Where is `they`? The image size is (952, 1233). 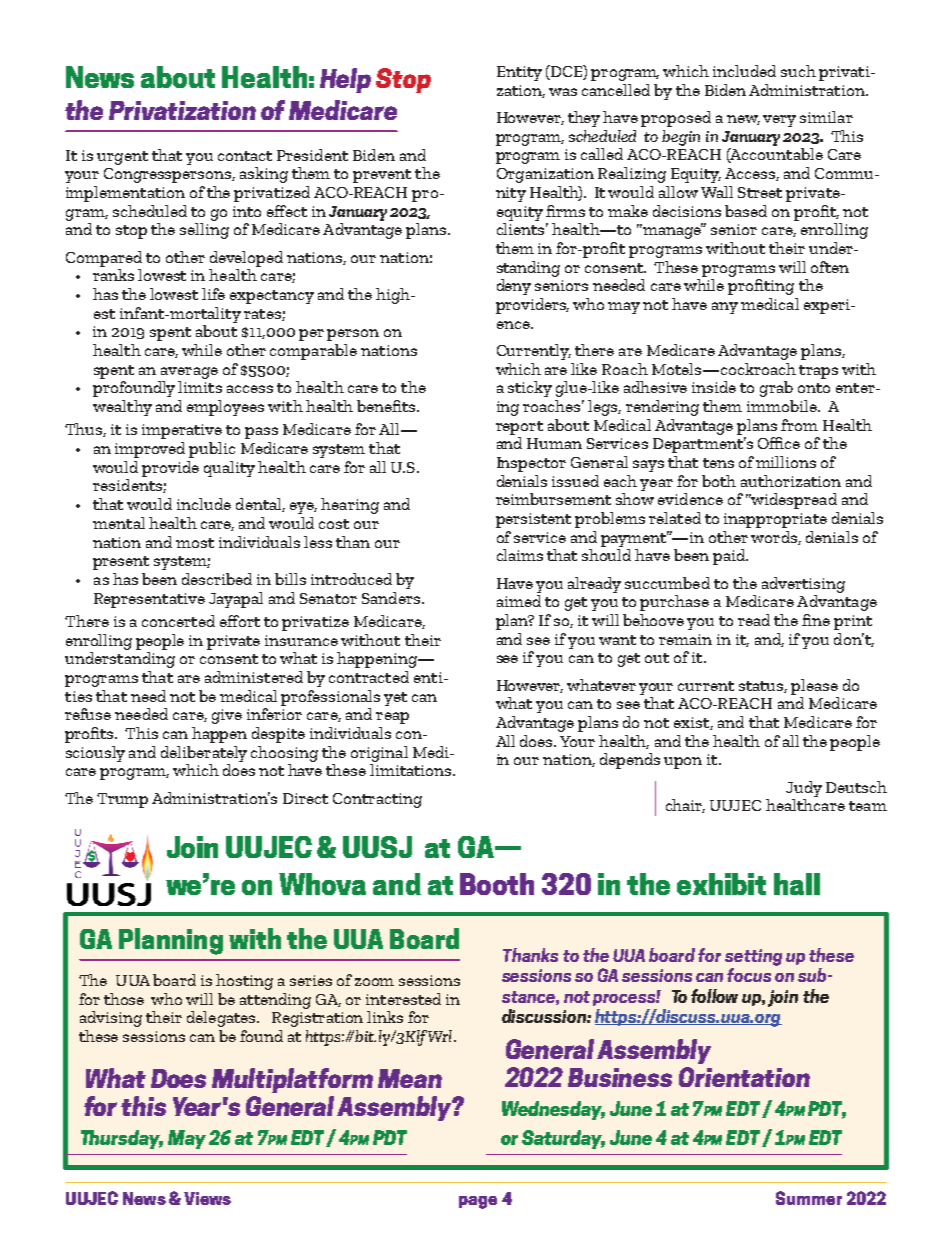 they is located at coordinates (584, 119).
